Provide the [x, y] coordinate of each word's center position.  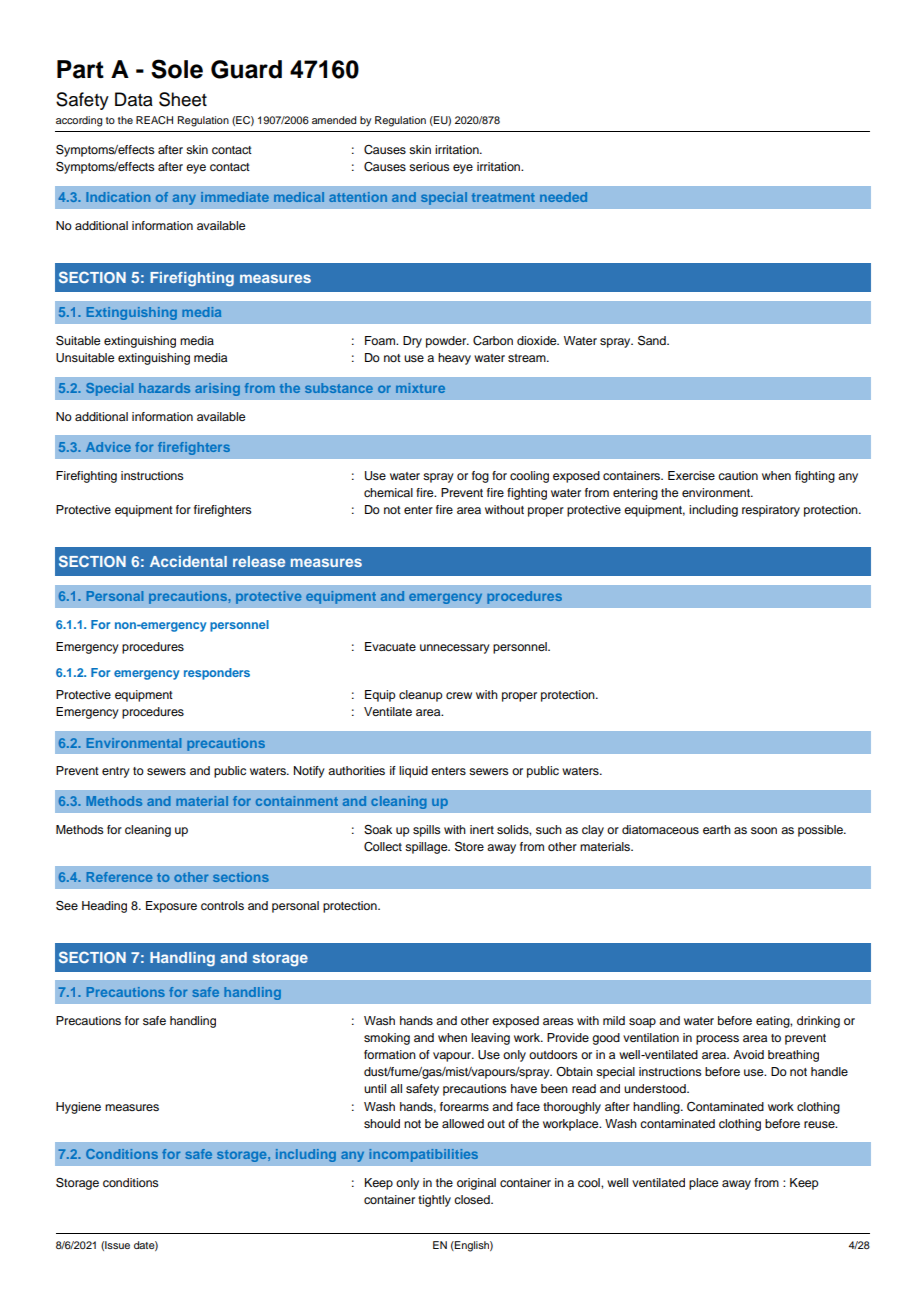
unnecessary [455, 649]
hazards [164, 388]
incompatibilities [423, 1155]
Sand [653, 340]
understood [656, 1088]
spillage [427, 848]
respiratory [771, 511]
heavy [454, 359]
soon [764, 830]
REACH [154, 120]
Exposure [171, 907]
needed [563, 197]
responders [217, 674]
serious [429, 166]
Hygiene [78, 1108]
